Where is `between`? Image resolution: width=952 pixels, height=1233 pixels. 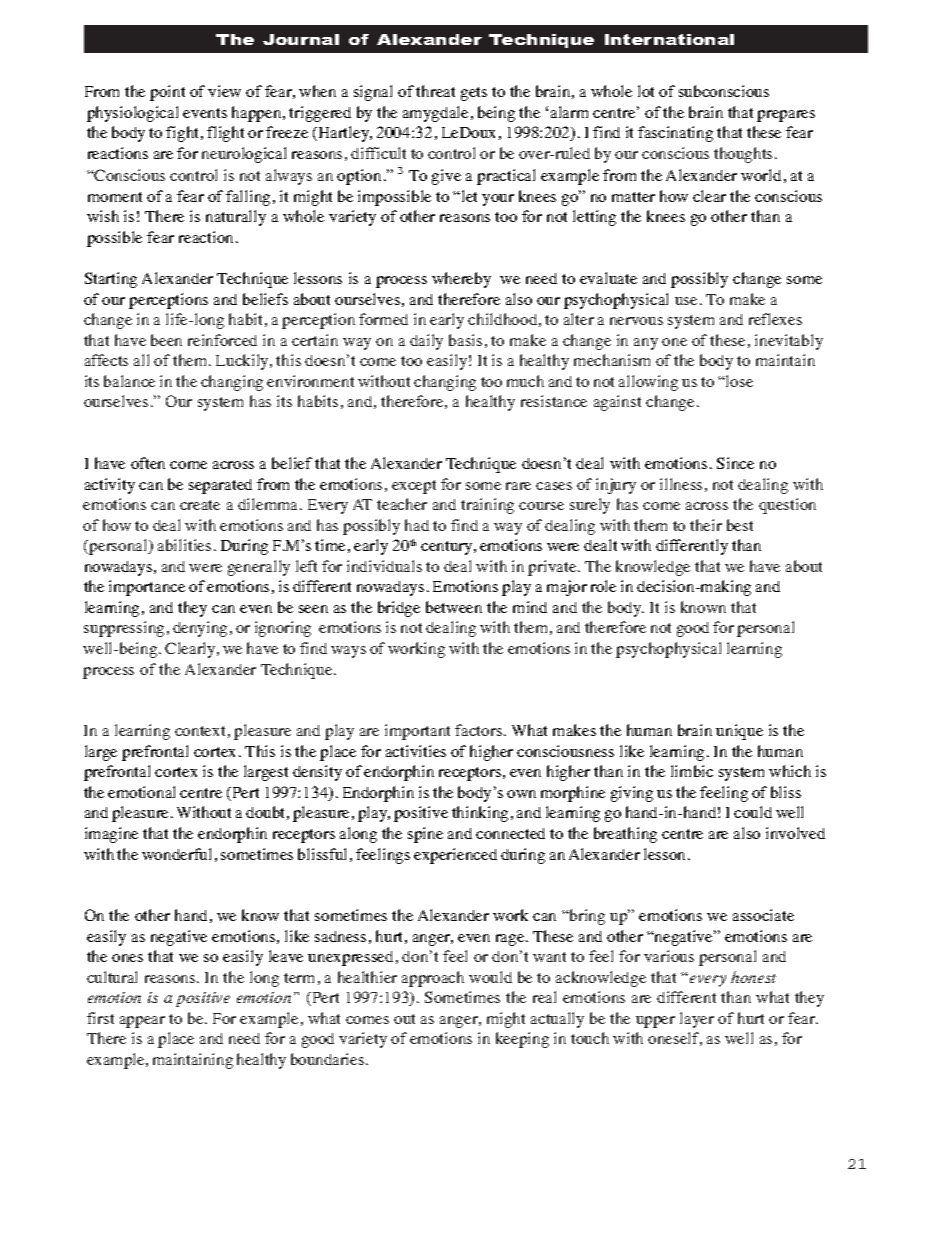 between is located at coordinates (454, 607).
